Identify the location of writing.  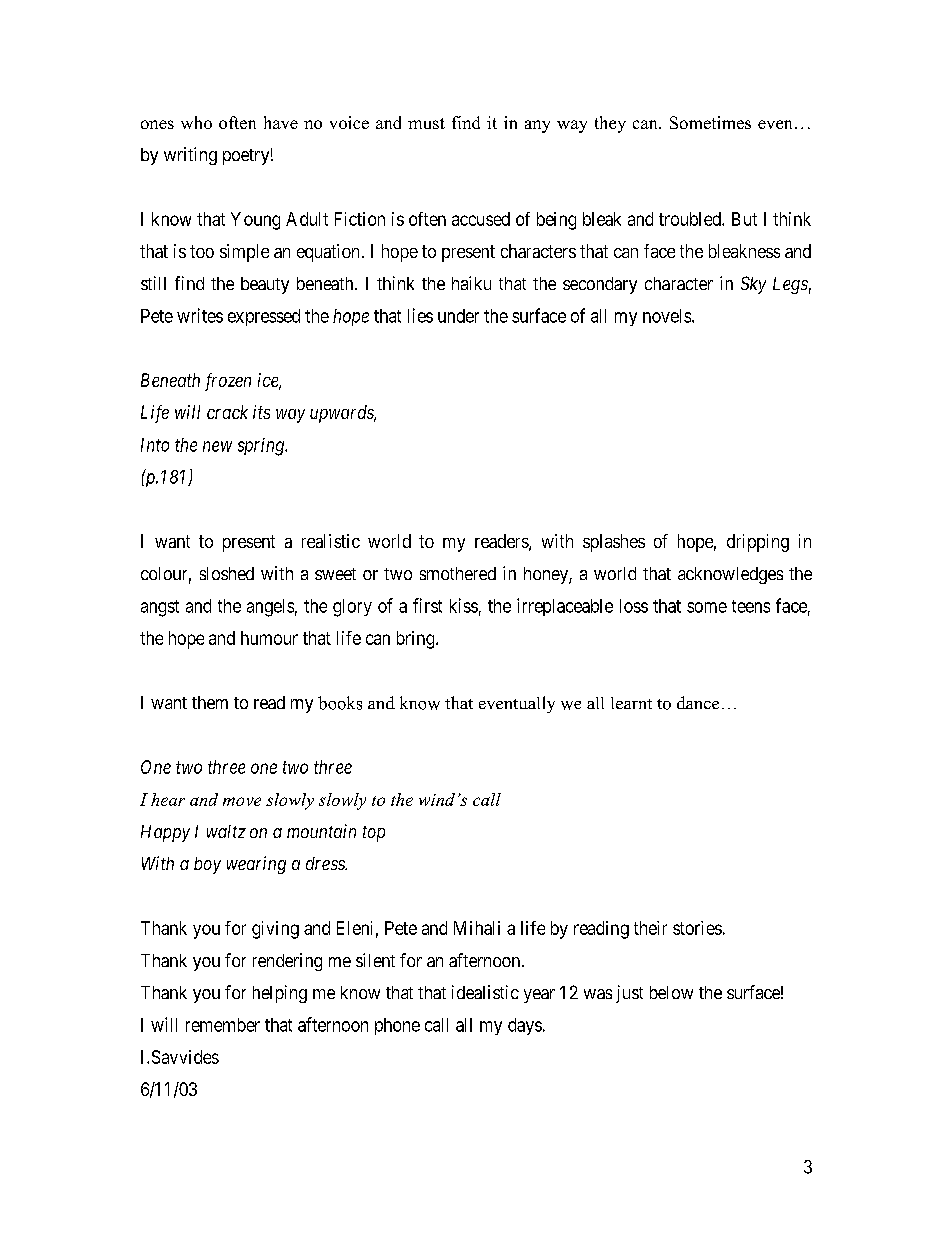
(190, 156).
